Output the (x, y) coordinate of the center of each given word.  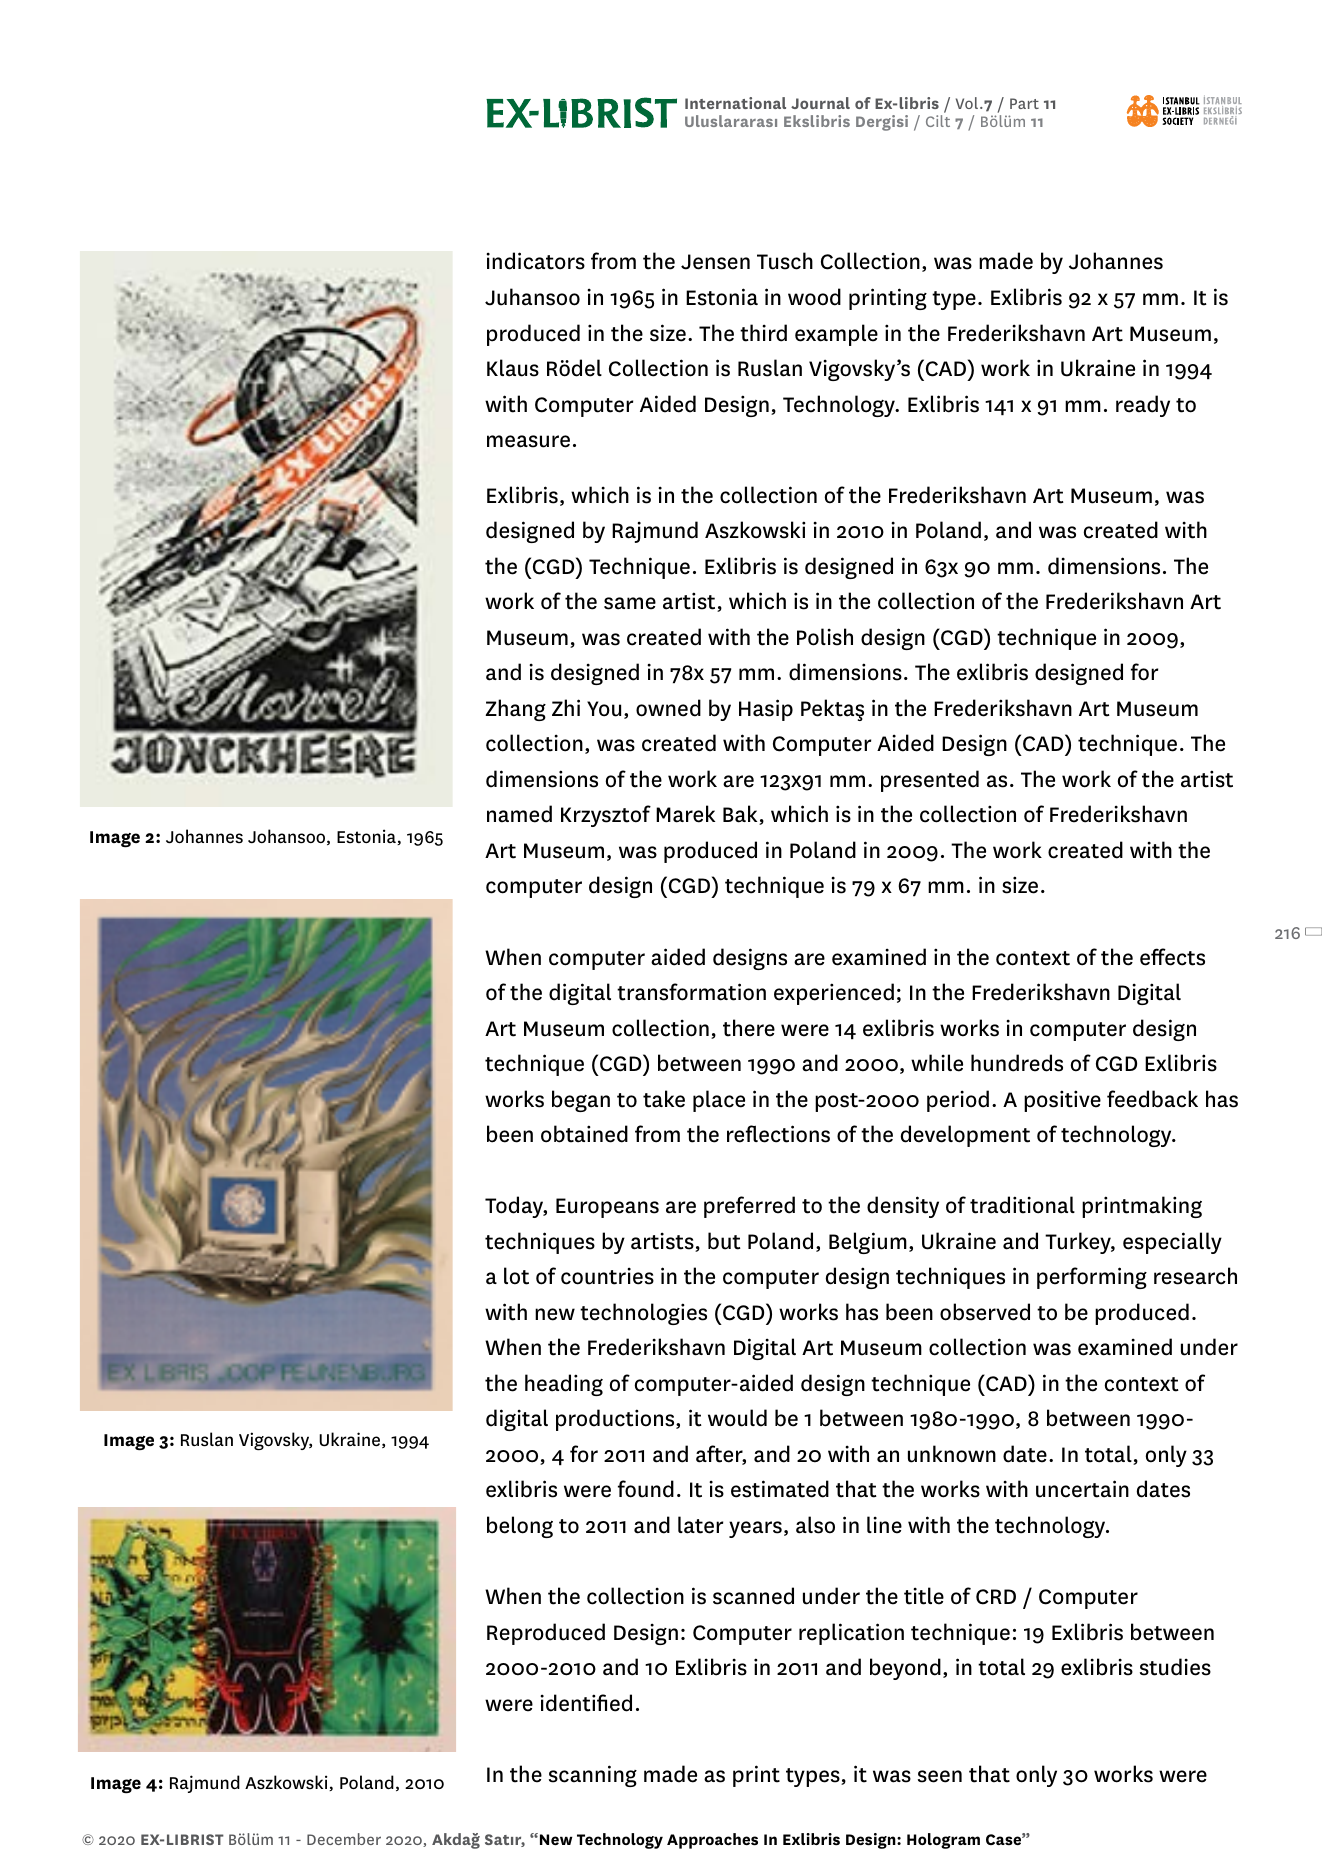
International (735, 103)
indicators (535, 261)
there (749, 1028)
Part (1024, 103)
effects (1172, 957)
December (344, 1839)
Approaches (712, 1841)
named (519, 814)
